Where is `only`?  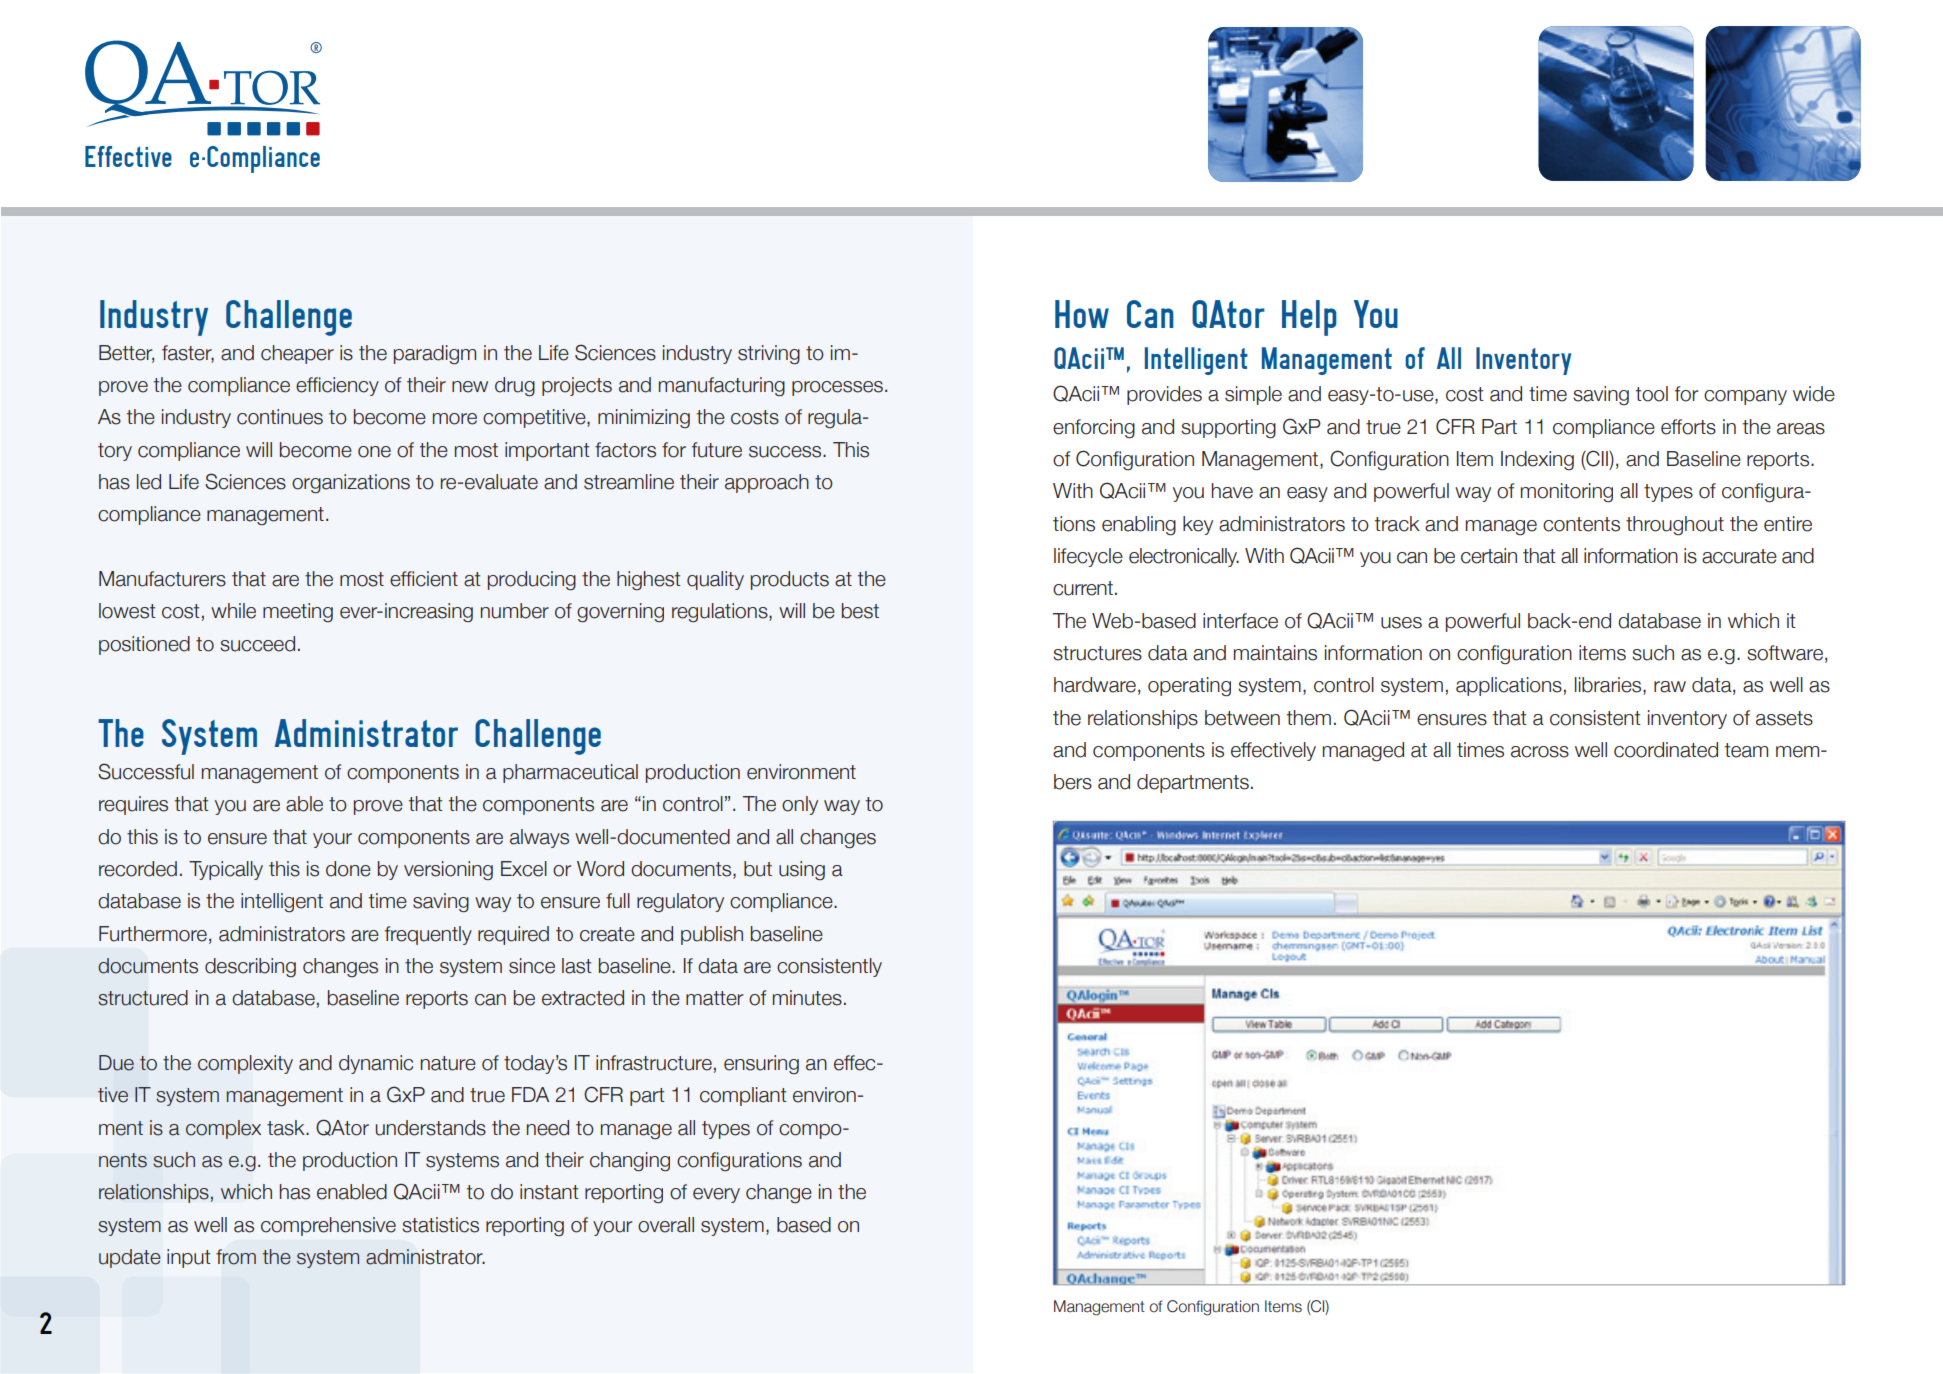 only is located at coordinates (800, 805).
